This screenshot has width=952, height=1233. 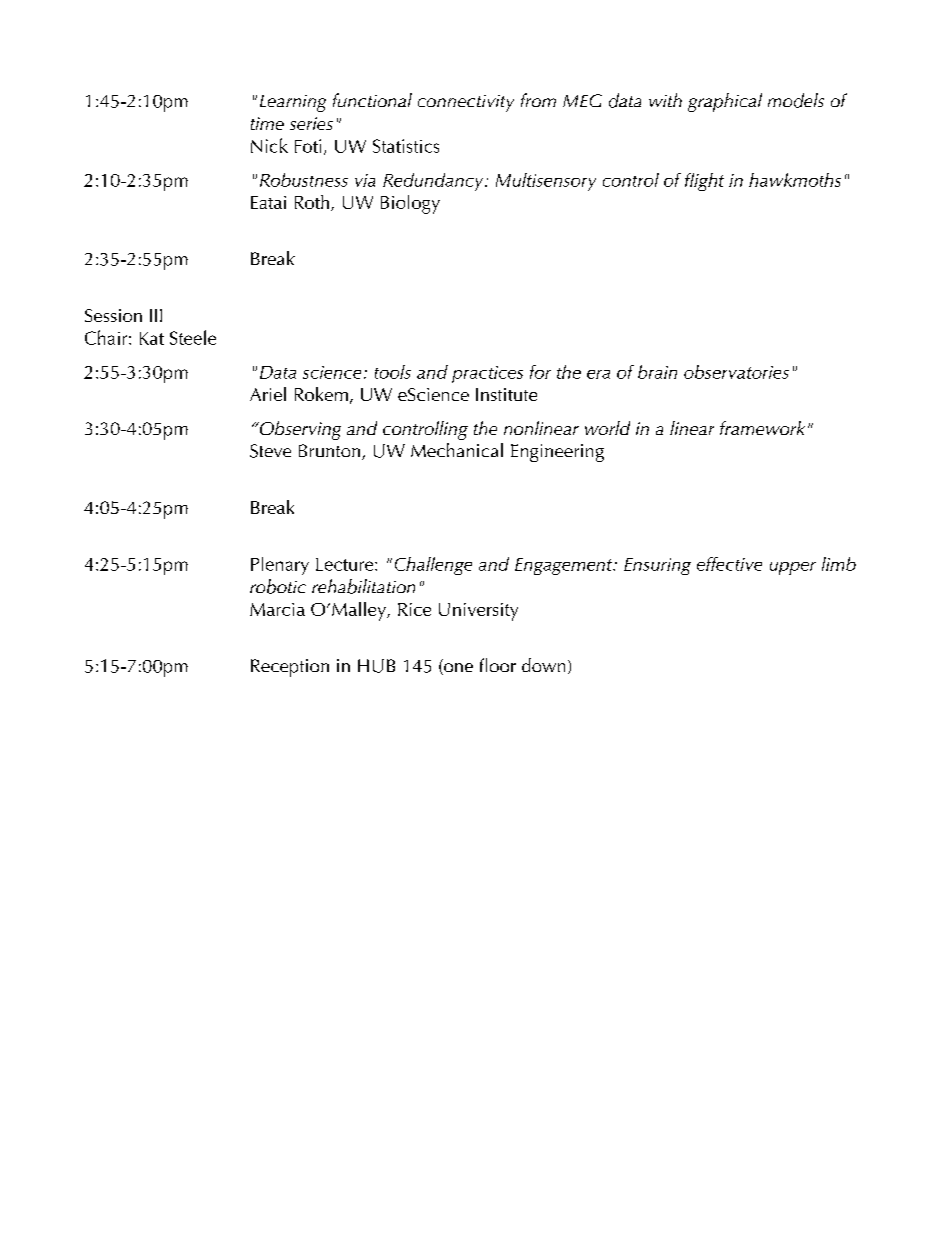 I want to click on time, so click(x=267, y=123).
